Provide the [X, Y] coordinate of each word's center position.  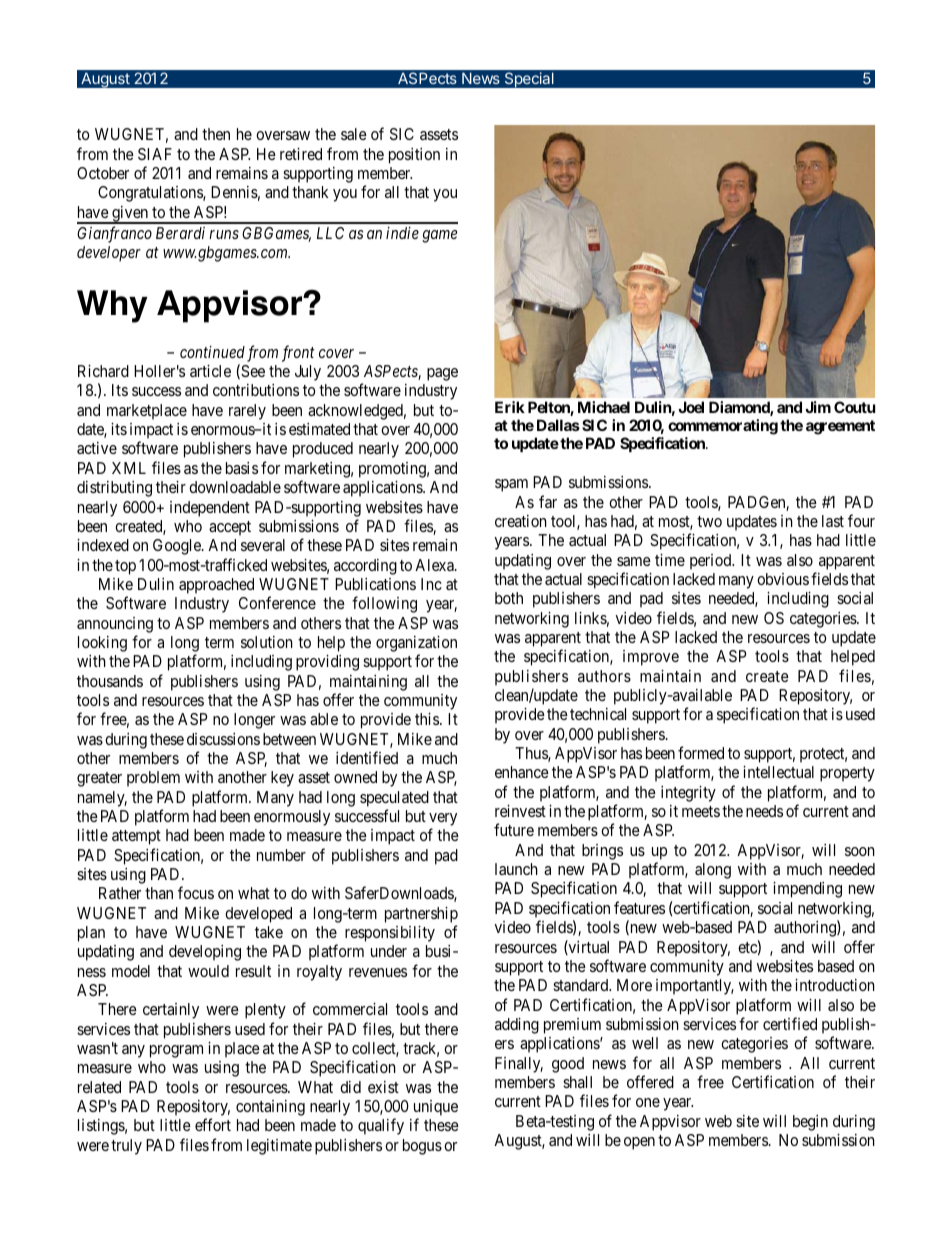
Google [178, 547]
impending [807, 890]
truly [126, 1147]
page [442, 374]
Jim [818, 407]
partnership [421, 915]
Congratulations [151, 194]
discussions [223, 739]
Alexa [435, 565]
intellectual [778, 772]
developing [205, 953]
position [414, 156]
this [428, 719]
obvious [783, 579]
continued [212, 352]
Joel [691, 407]
